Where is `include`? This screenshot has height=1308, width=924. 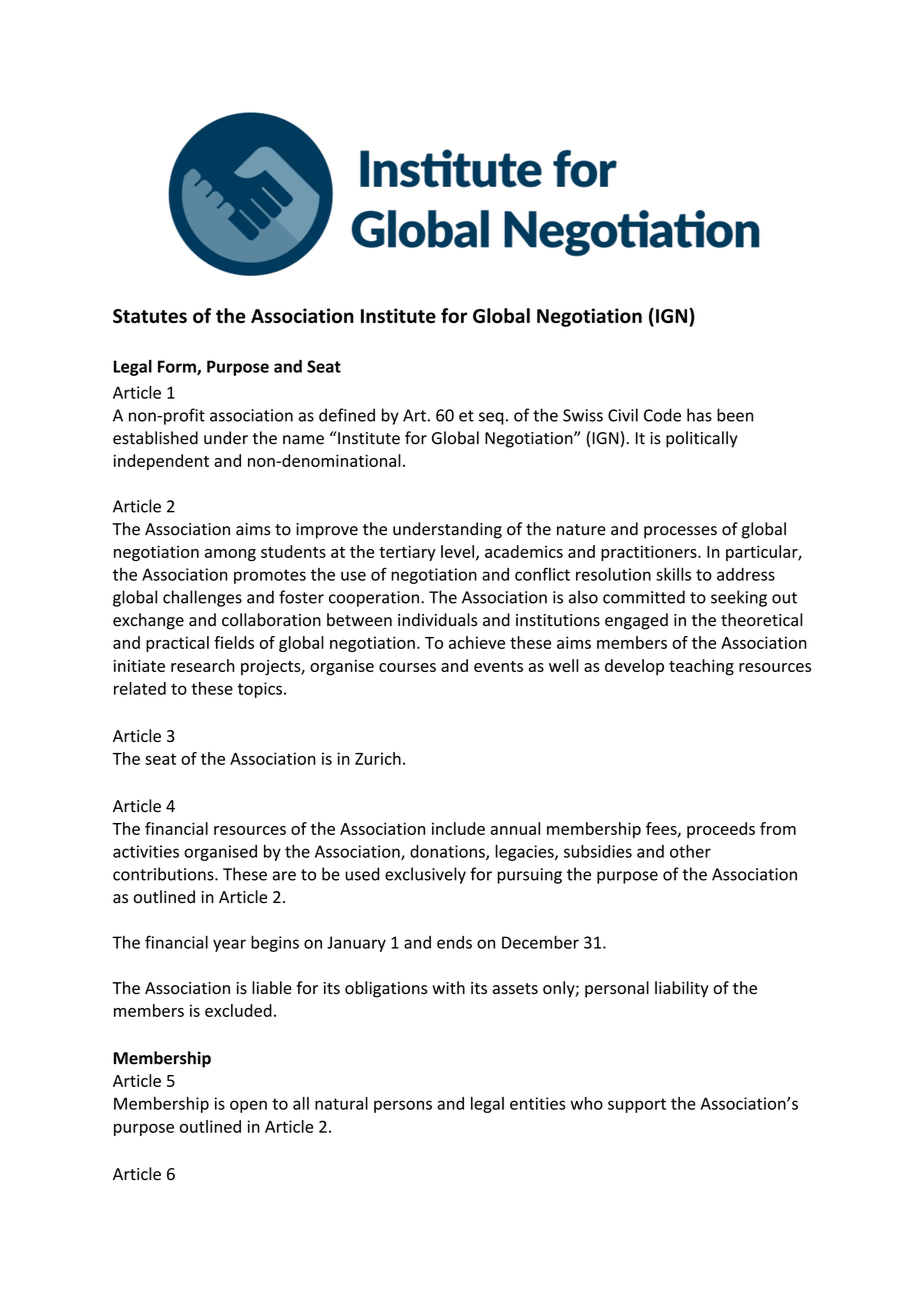 include is located at coordinates (458, 828).
